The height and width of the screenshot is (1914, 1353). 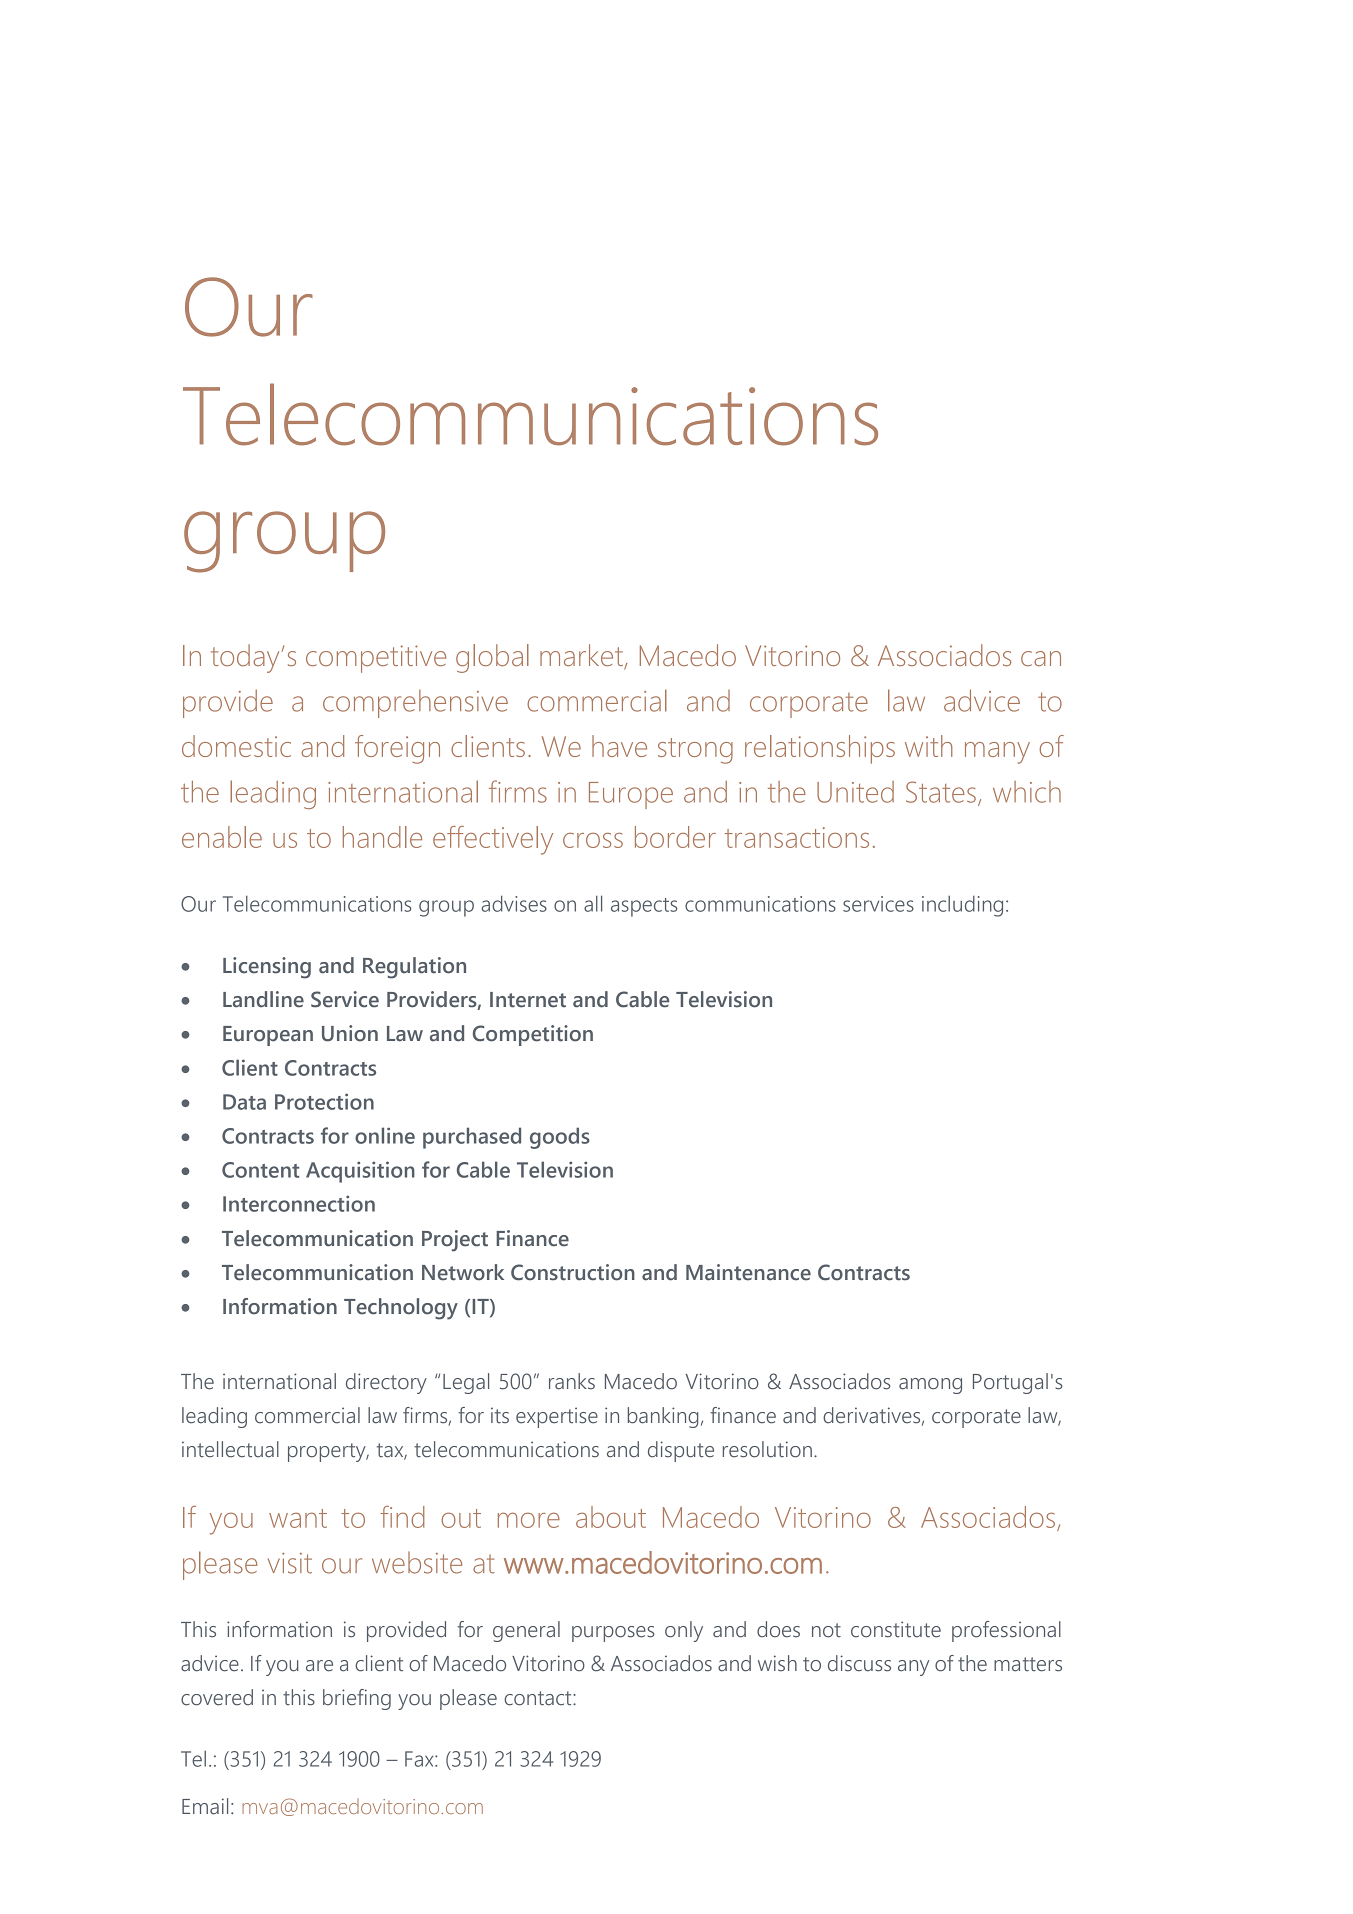 What do you see at coordinates (859, 1663) in the screenshot?
I see `discuss` at bounding box center [859, 1663].
